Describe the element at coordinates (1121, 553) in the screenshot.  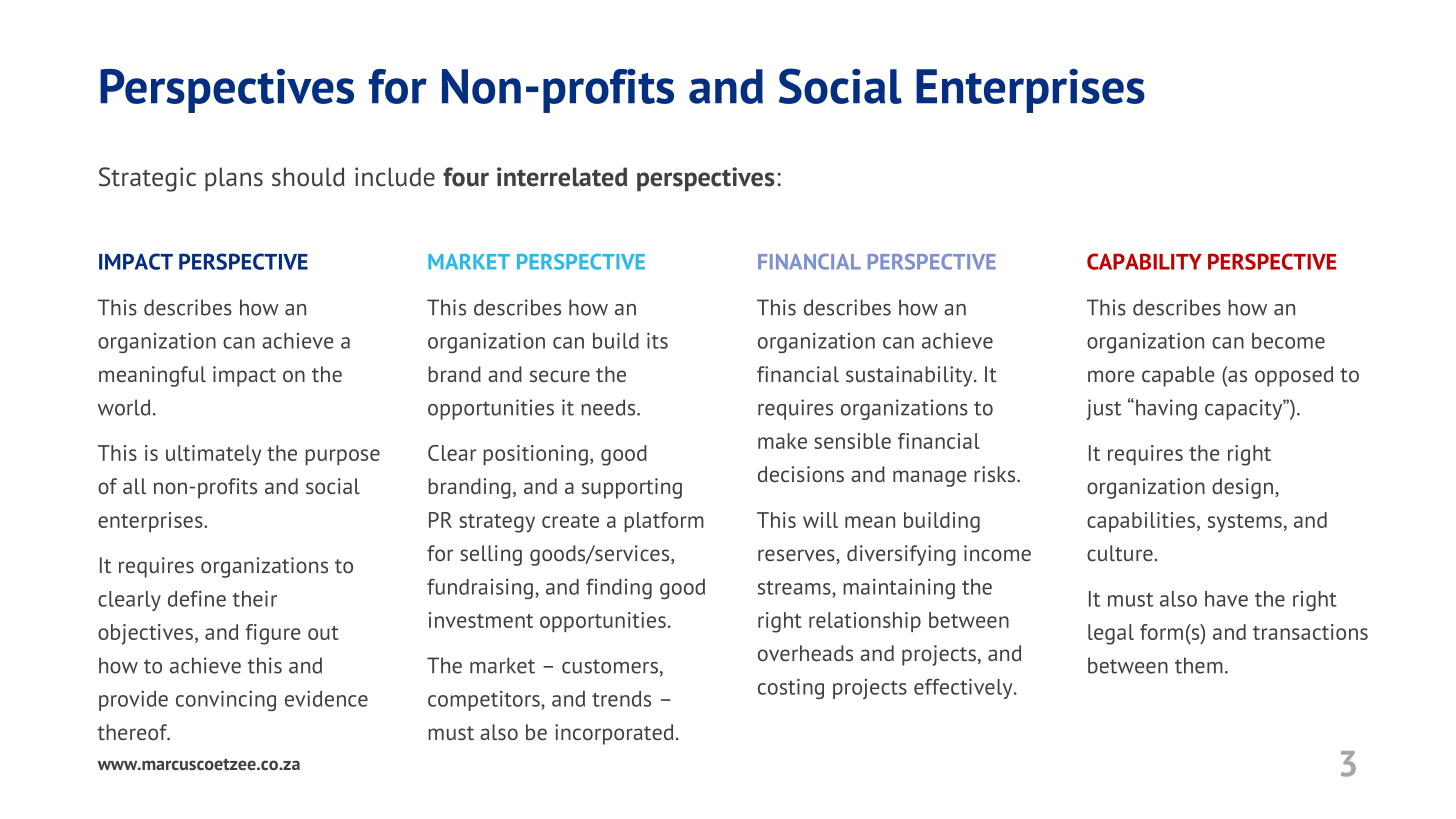
I see `culture` at that location.
